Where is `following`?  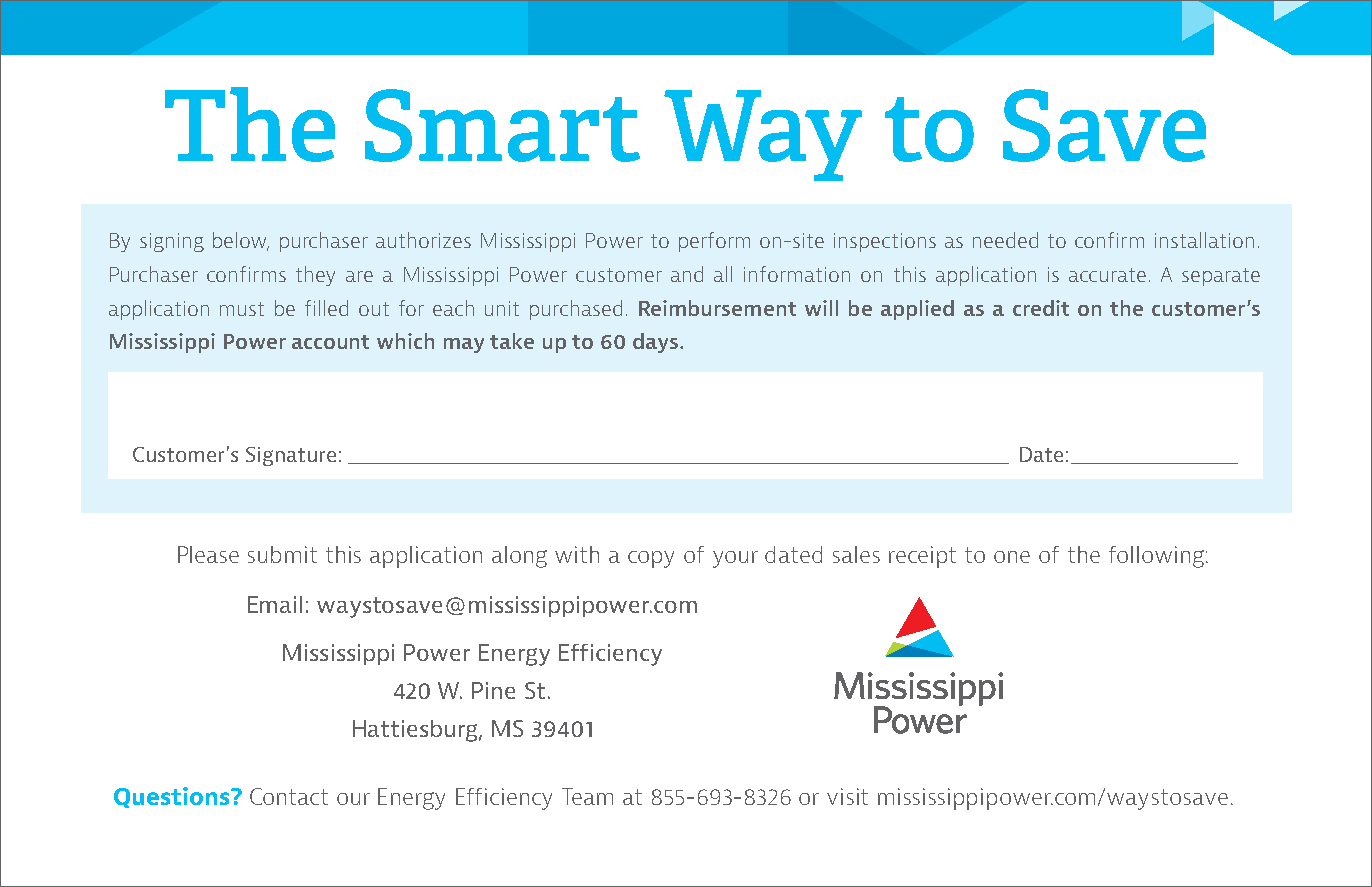
following is located at coordinates (1156, 557).
